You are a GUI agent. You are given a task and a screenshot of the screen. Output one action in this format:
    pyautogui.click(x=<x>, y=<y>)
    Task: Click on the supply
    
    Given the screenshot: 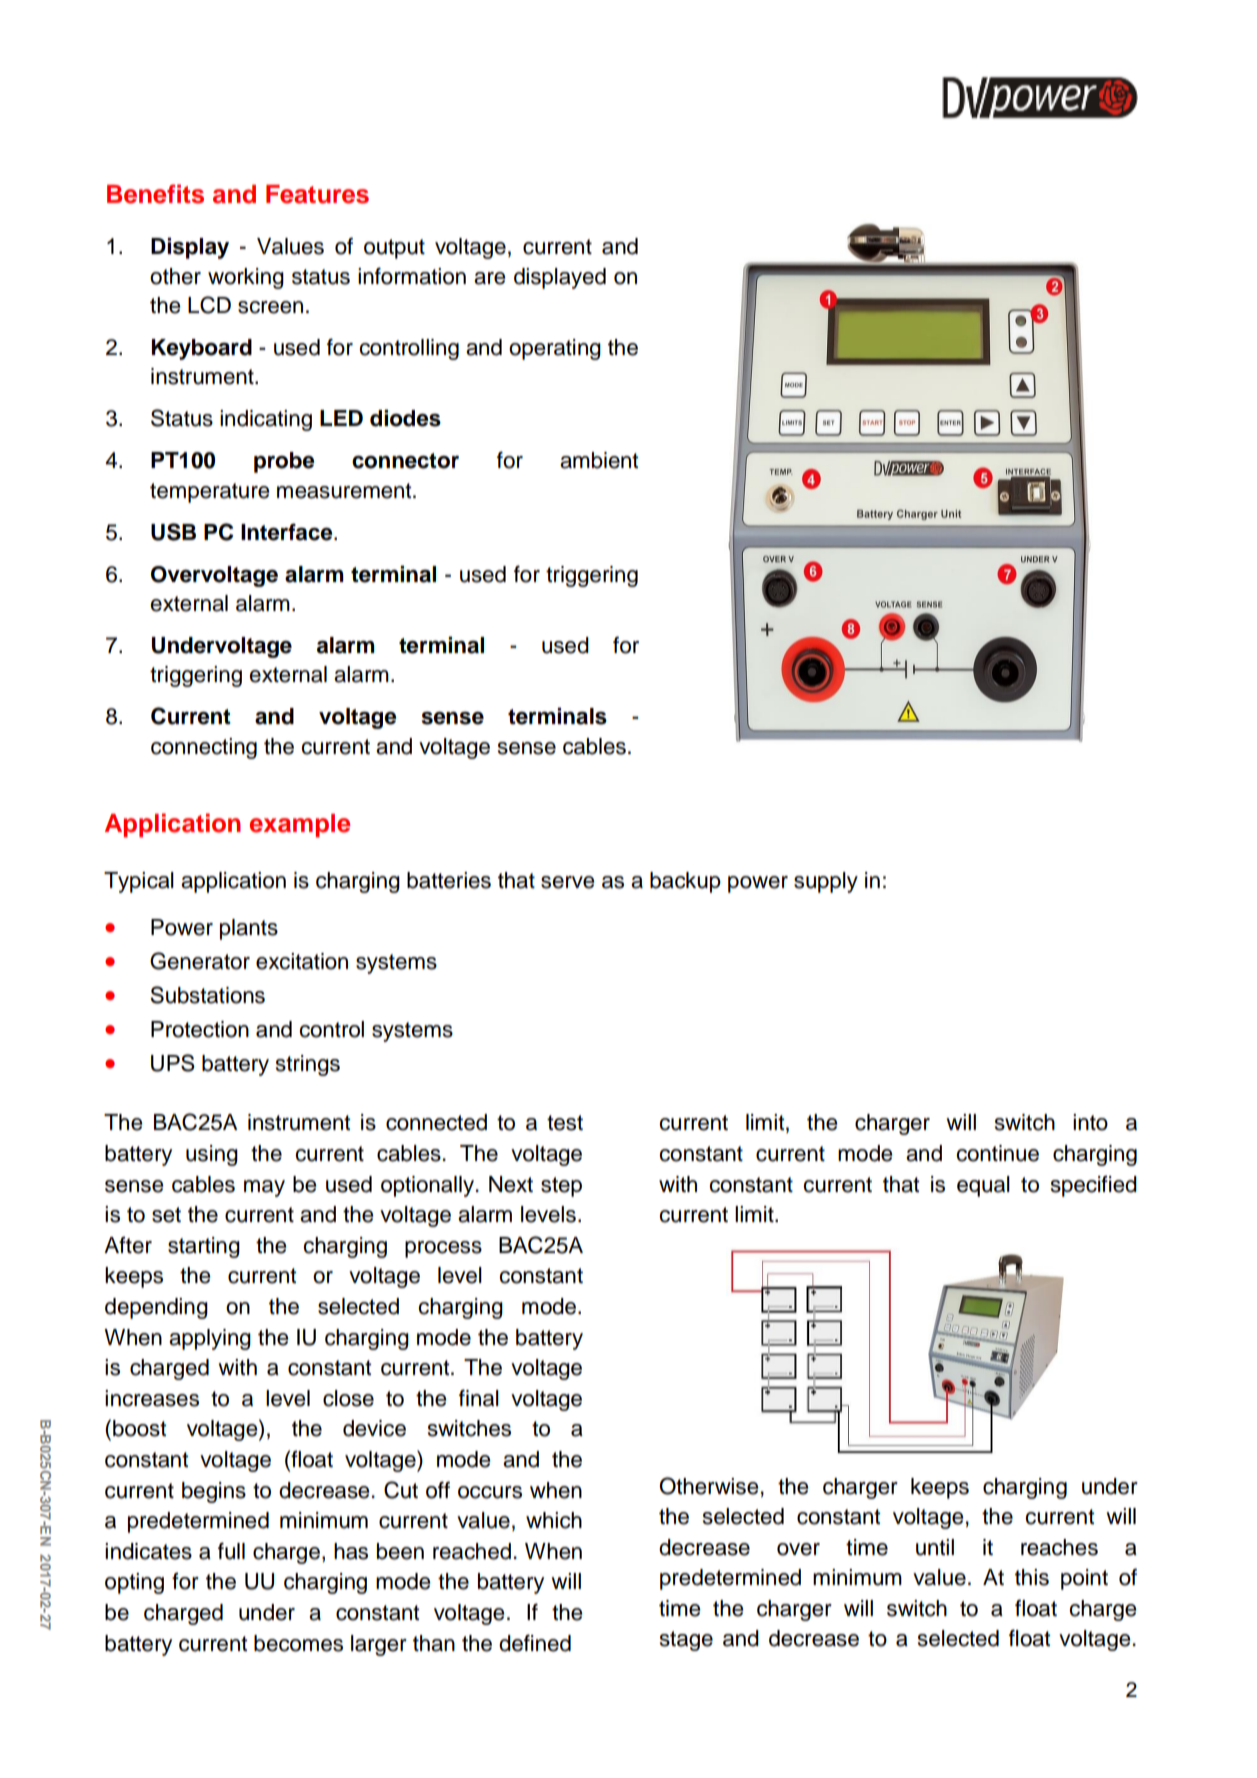 What is the action you would take?
    pyautogui.click(x=826, y=882)
